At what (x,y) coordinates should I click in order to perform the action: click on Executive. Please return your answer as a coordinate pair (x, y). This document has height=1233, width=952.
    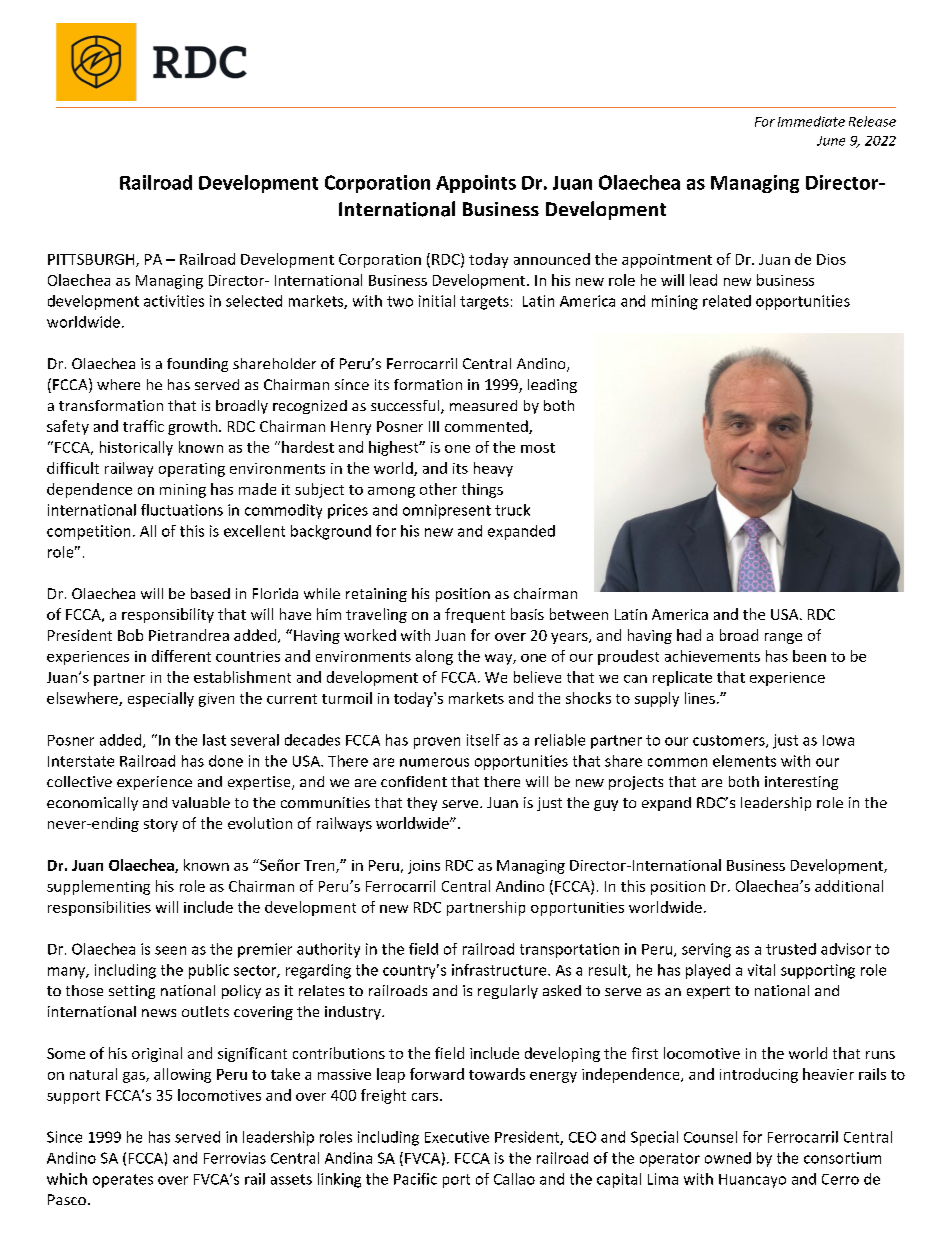
    Looking at the image, I should click on (457, 1137).
